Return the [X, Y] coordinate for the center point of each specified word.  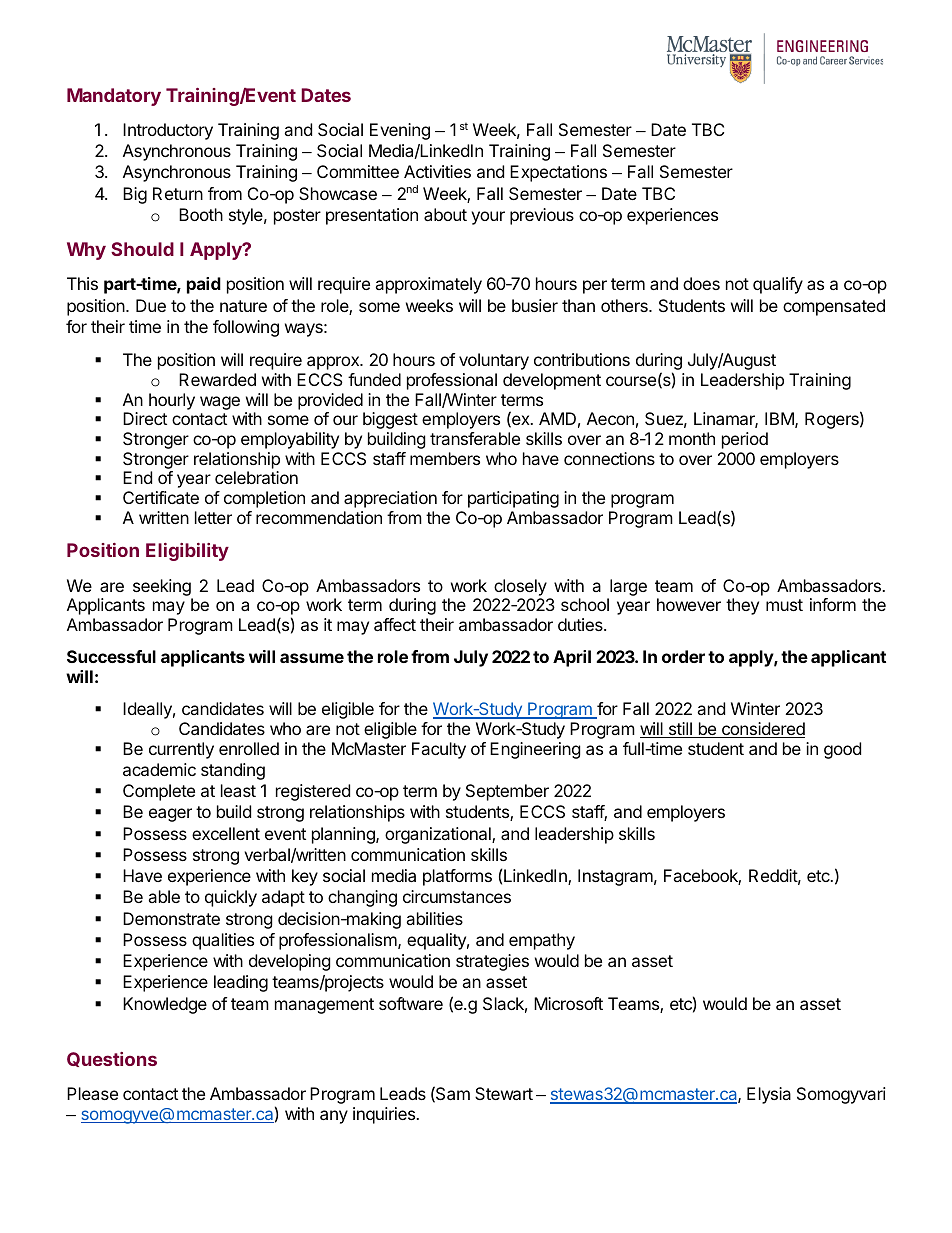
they [742, 606]
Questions [112, 1059]
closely [520, 587]
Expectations [558, 173]
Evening [400, 131]
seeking [162, 587]
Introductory [168, 131]
